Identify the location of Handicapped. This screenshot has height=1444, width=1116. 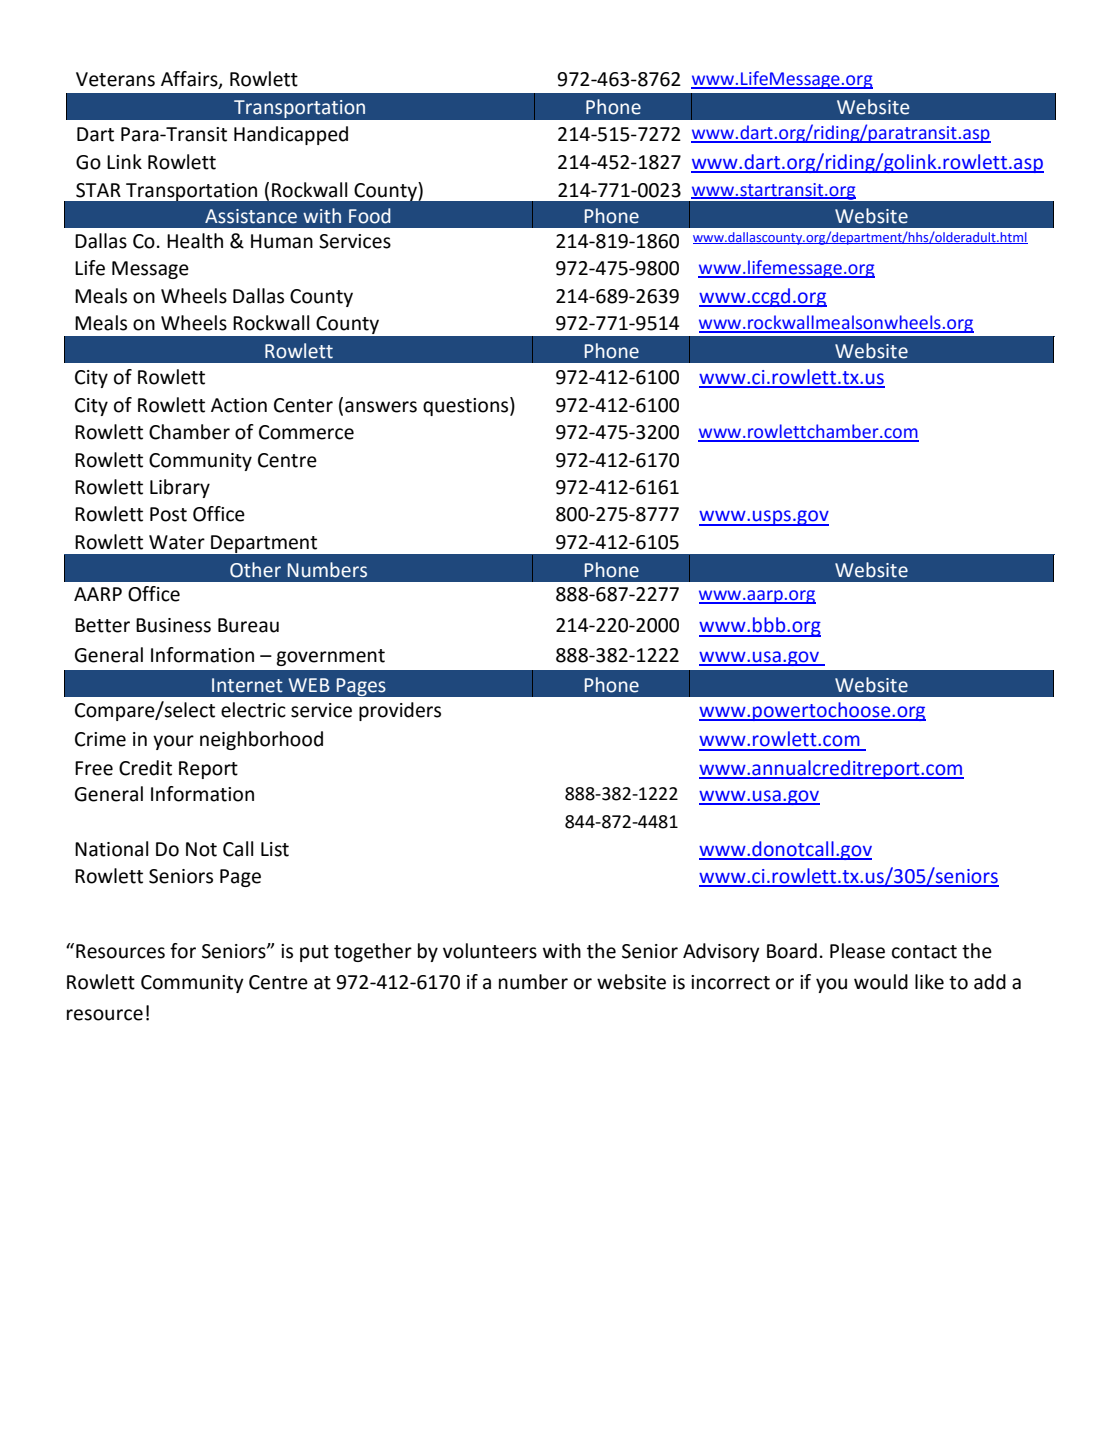
(291, 135).
